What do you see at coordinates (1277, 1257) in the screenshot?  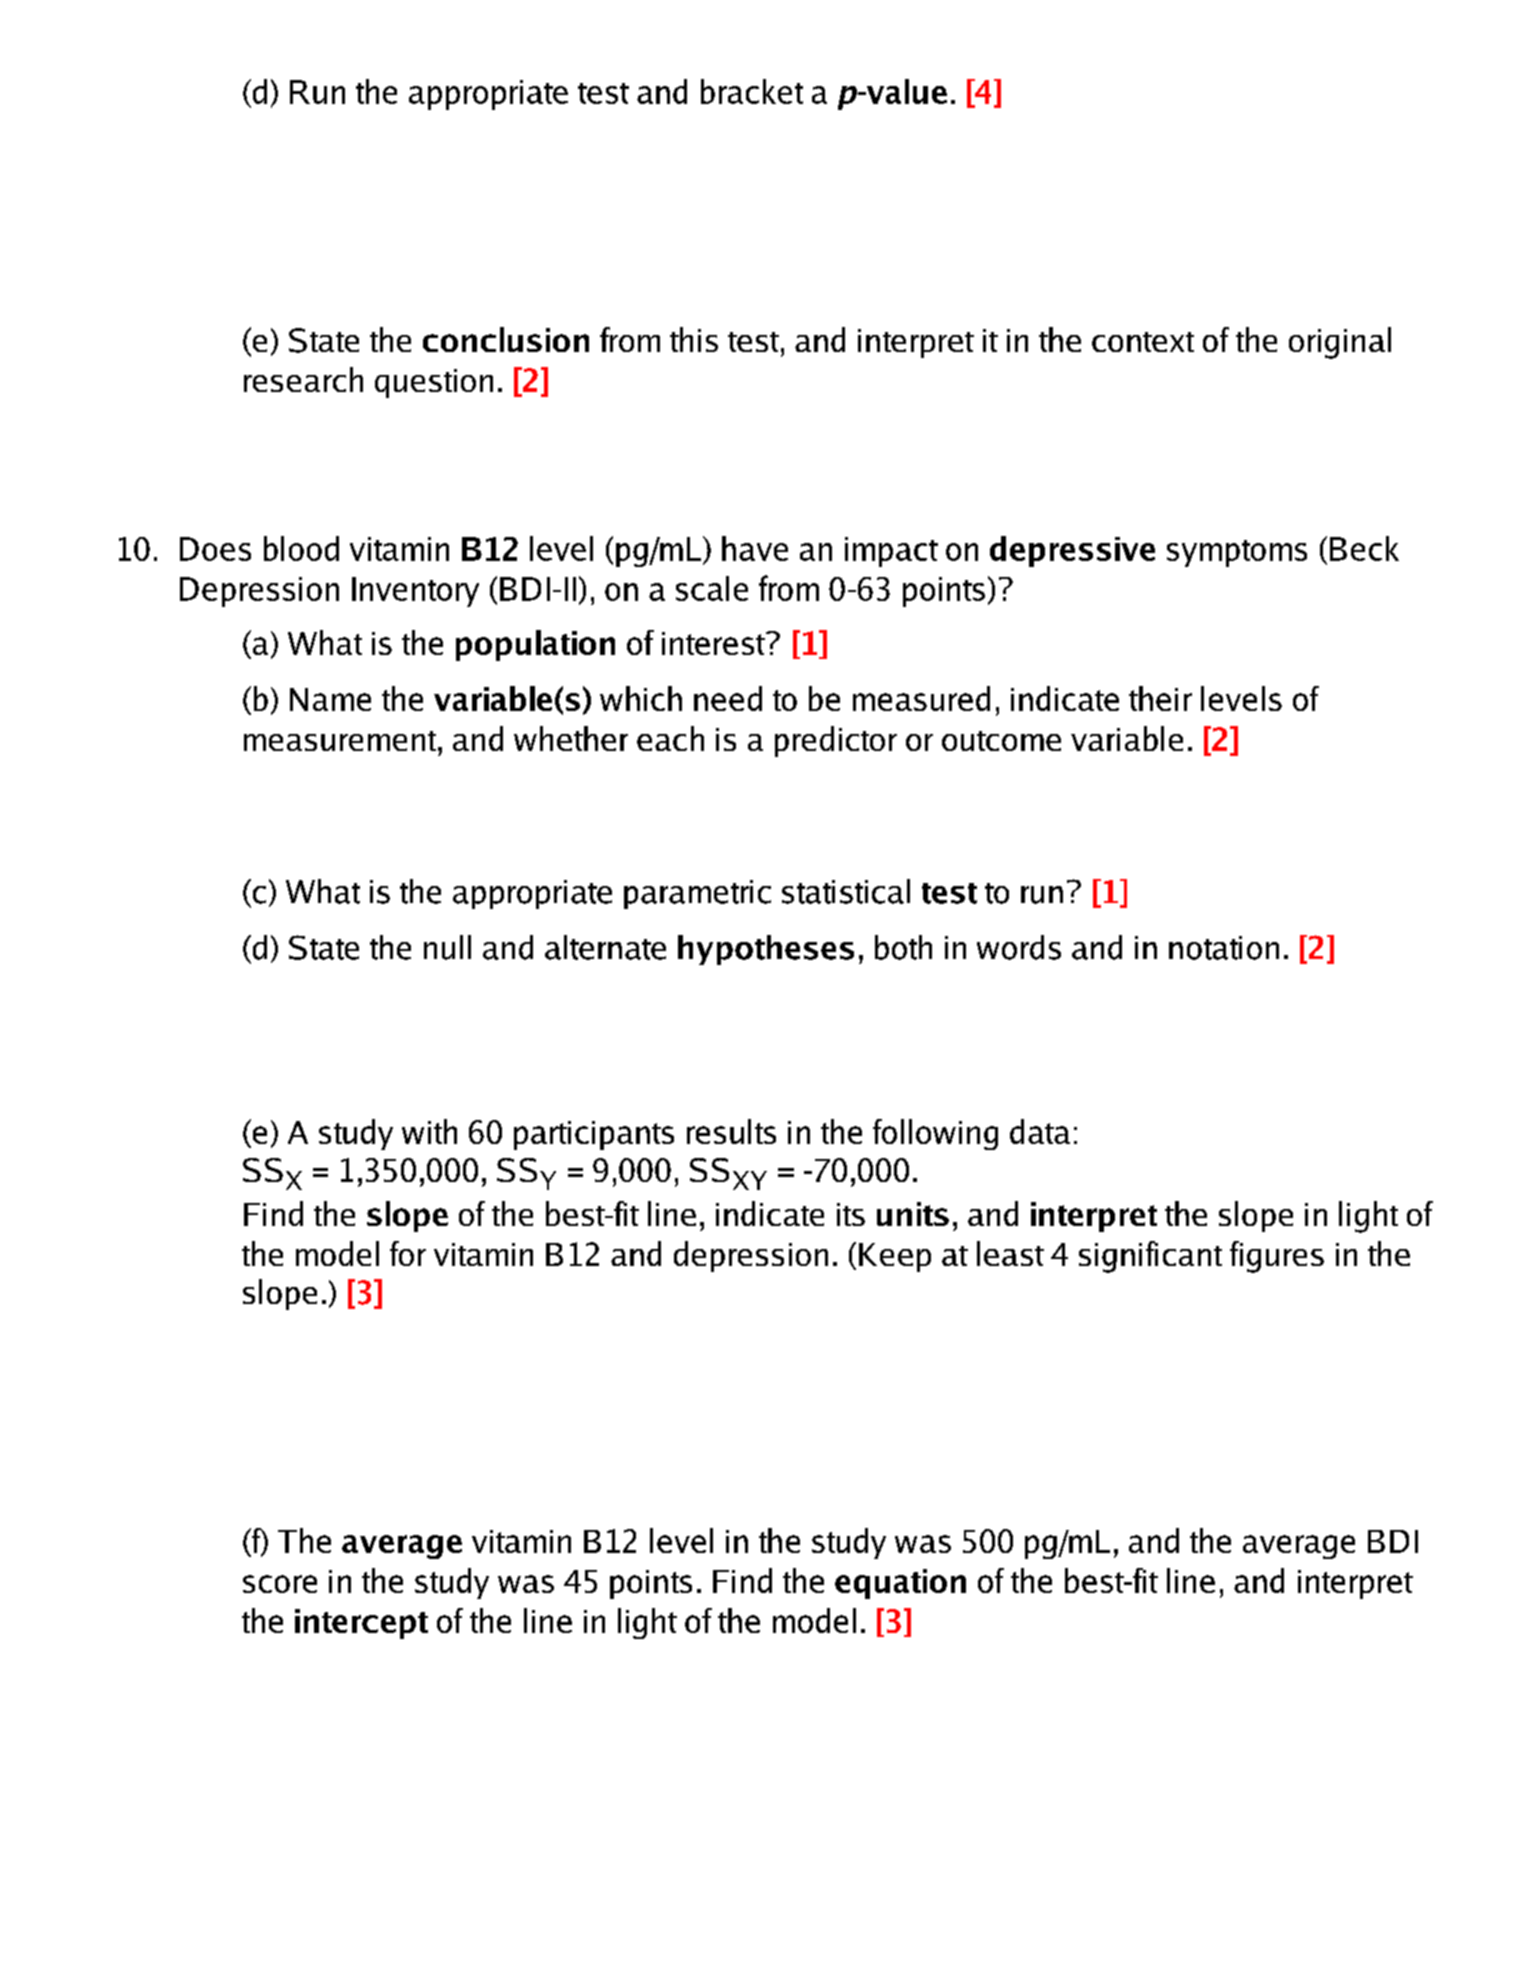 I see `figures` at bounding box center [1277, 1257].
